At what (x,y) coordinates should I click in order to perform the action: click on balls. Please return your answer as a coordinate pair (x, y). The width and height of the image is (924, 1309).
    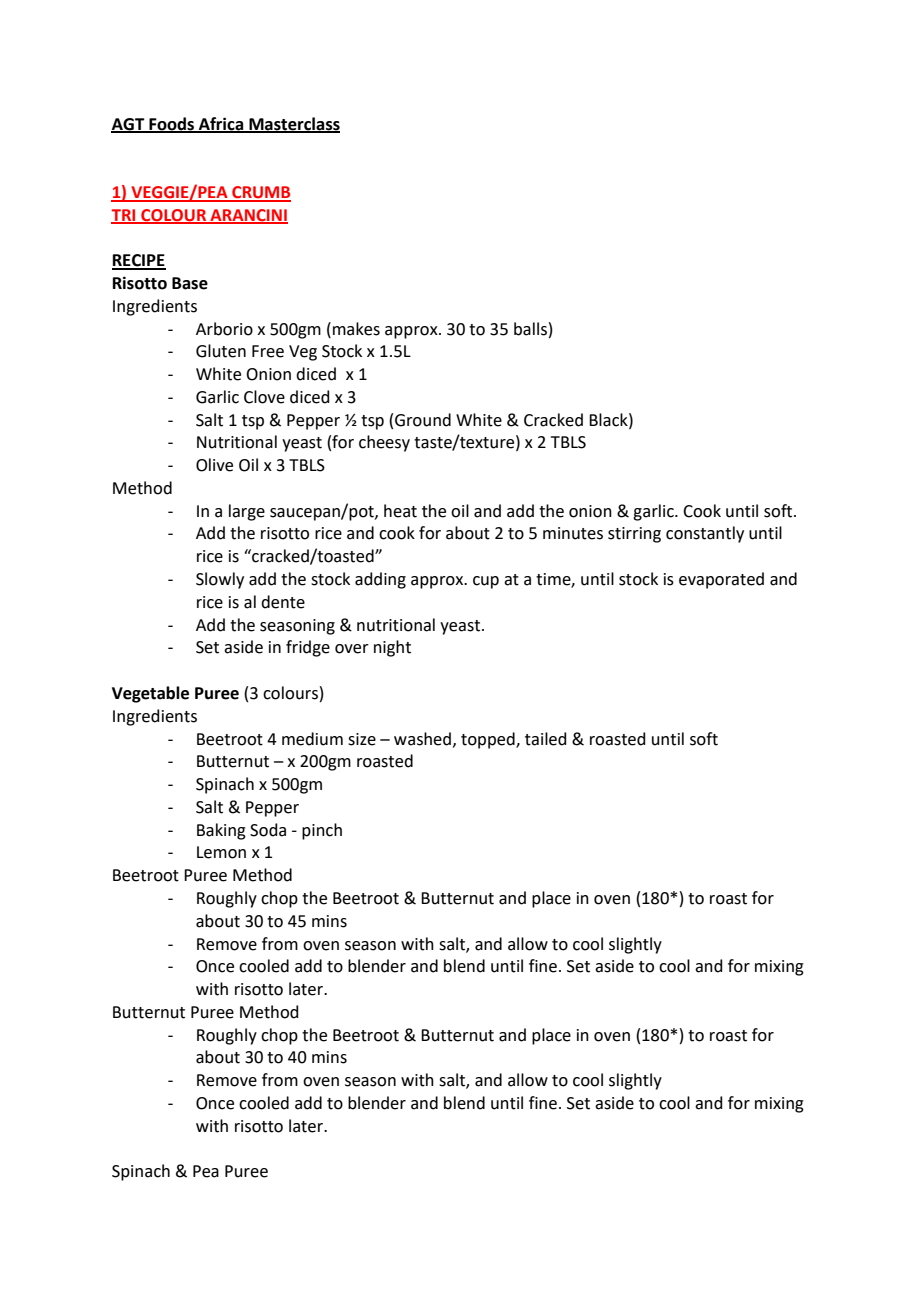
    Looking at the image, I should click on (530, 329).
